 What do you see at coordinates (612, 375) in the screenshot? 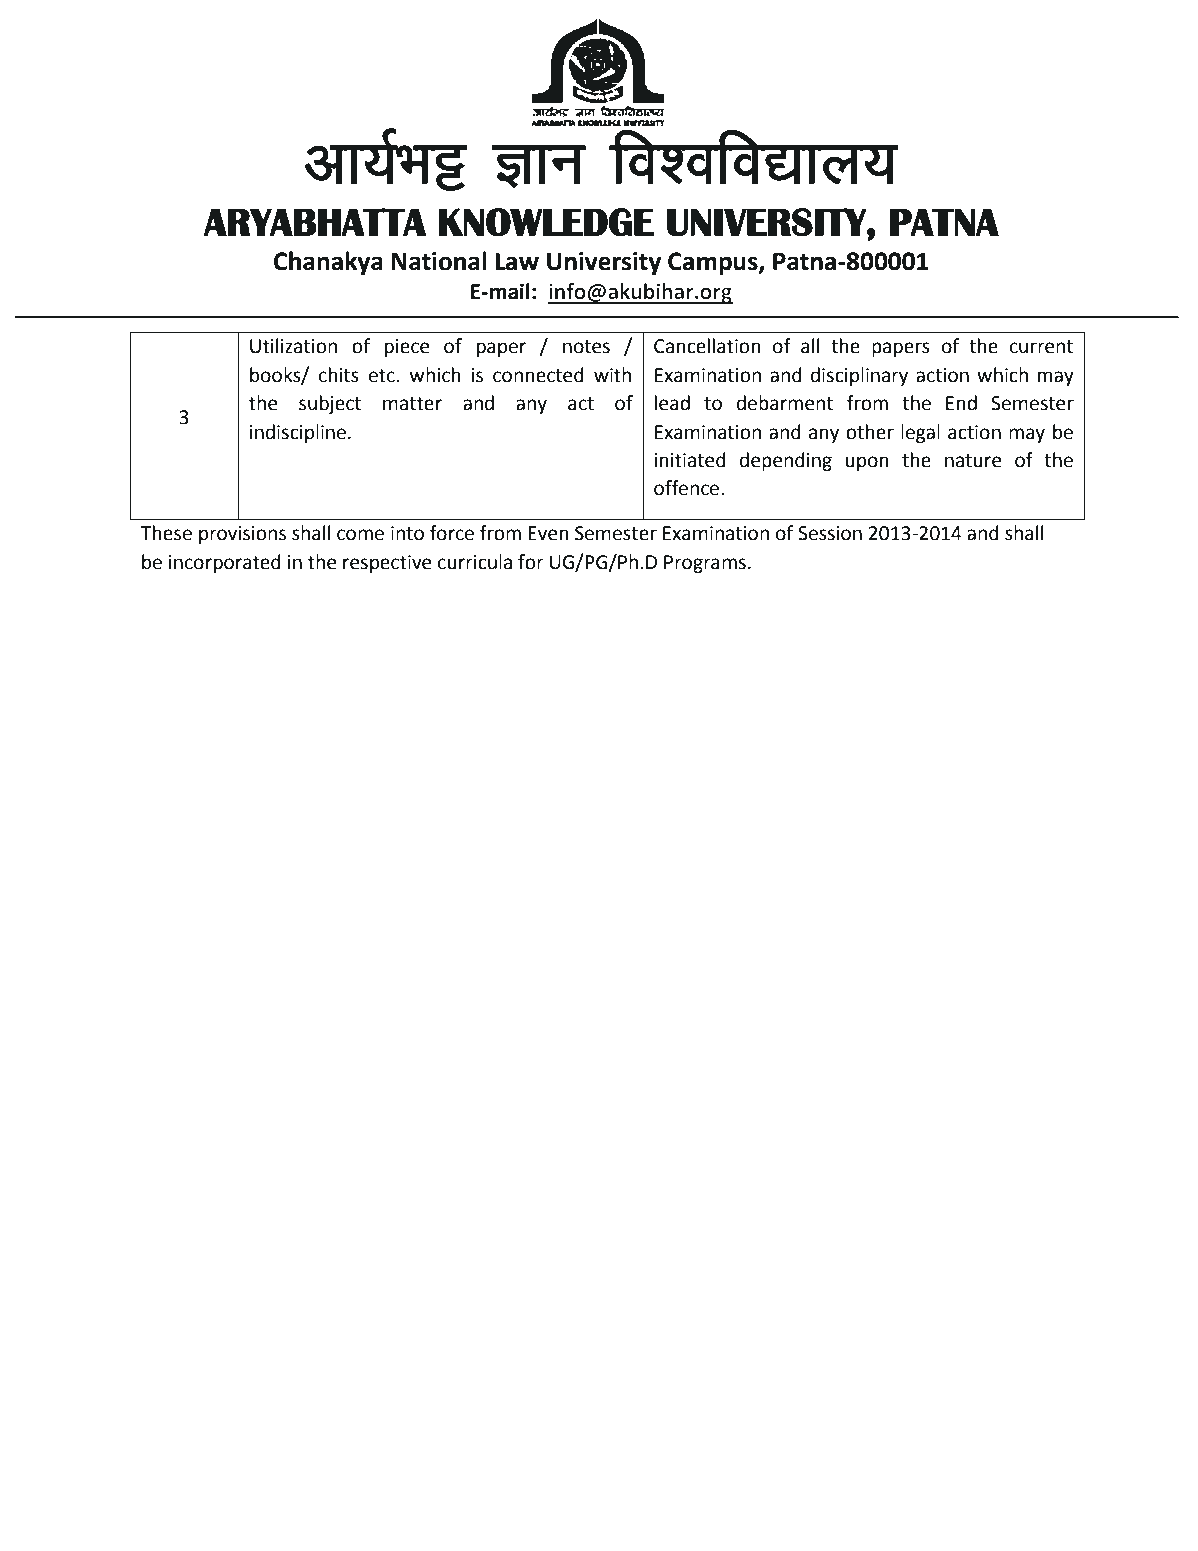
I see `with` at bounding box center [612, 375].
